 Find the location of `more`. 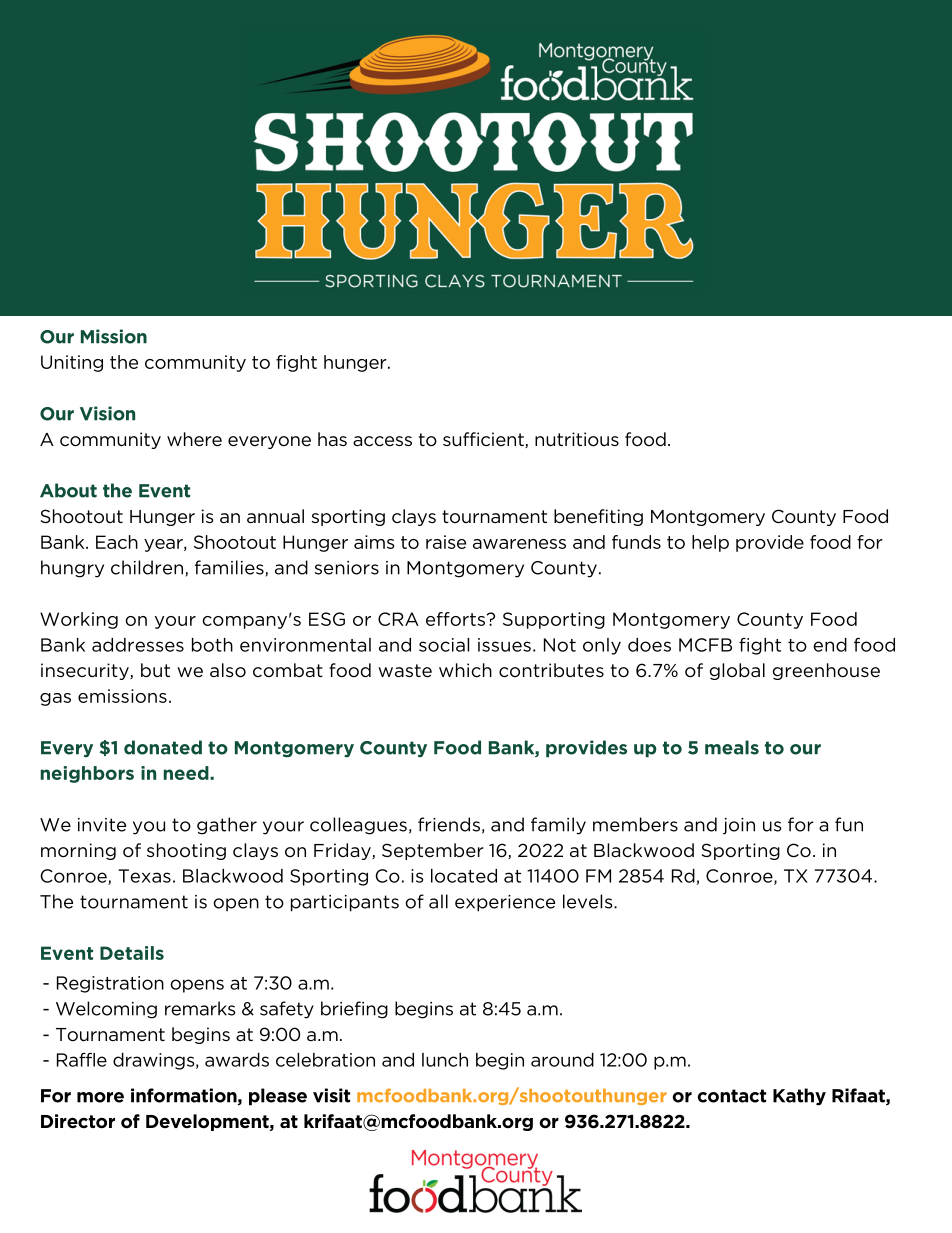

more is located at coordinates (100, 1097).
